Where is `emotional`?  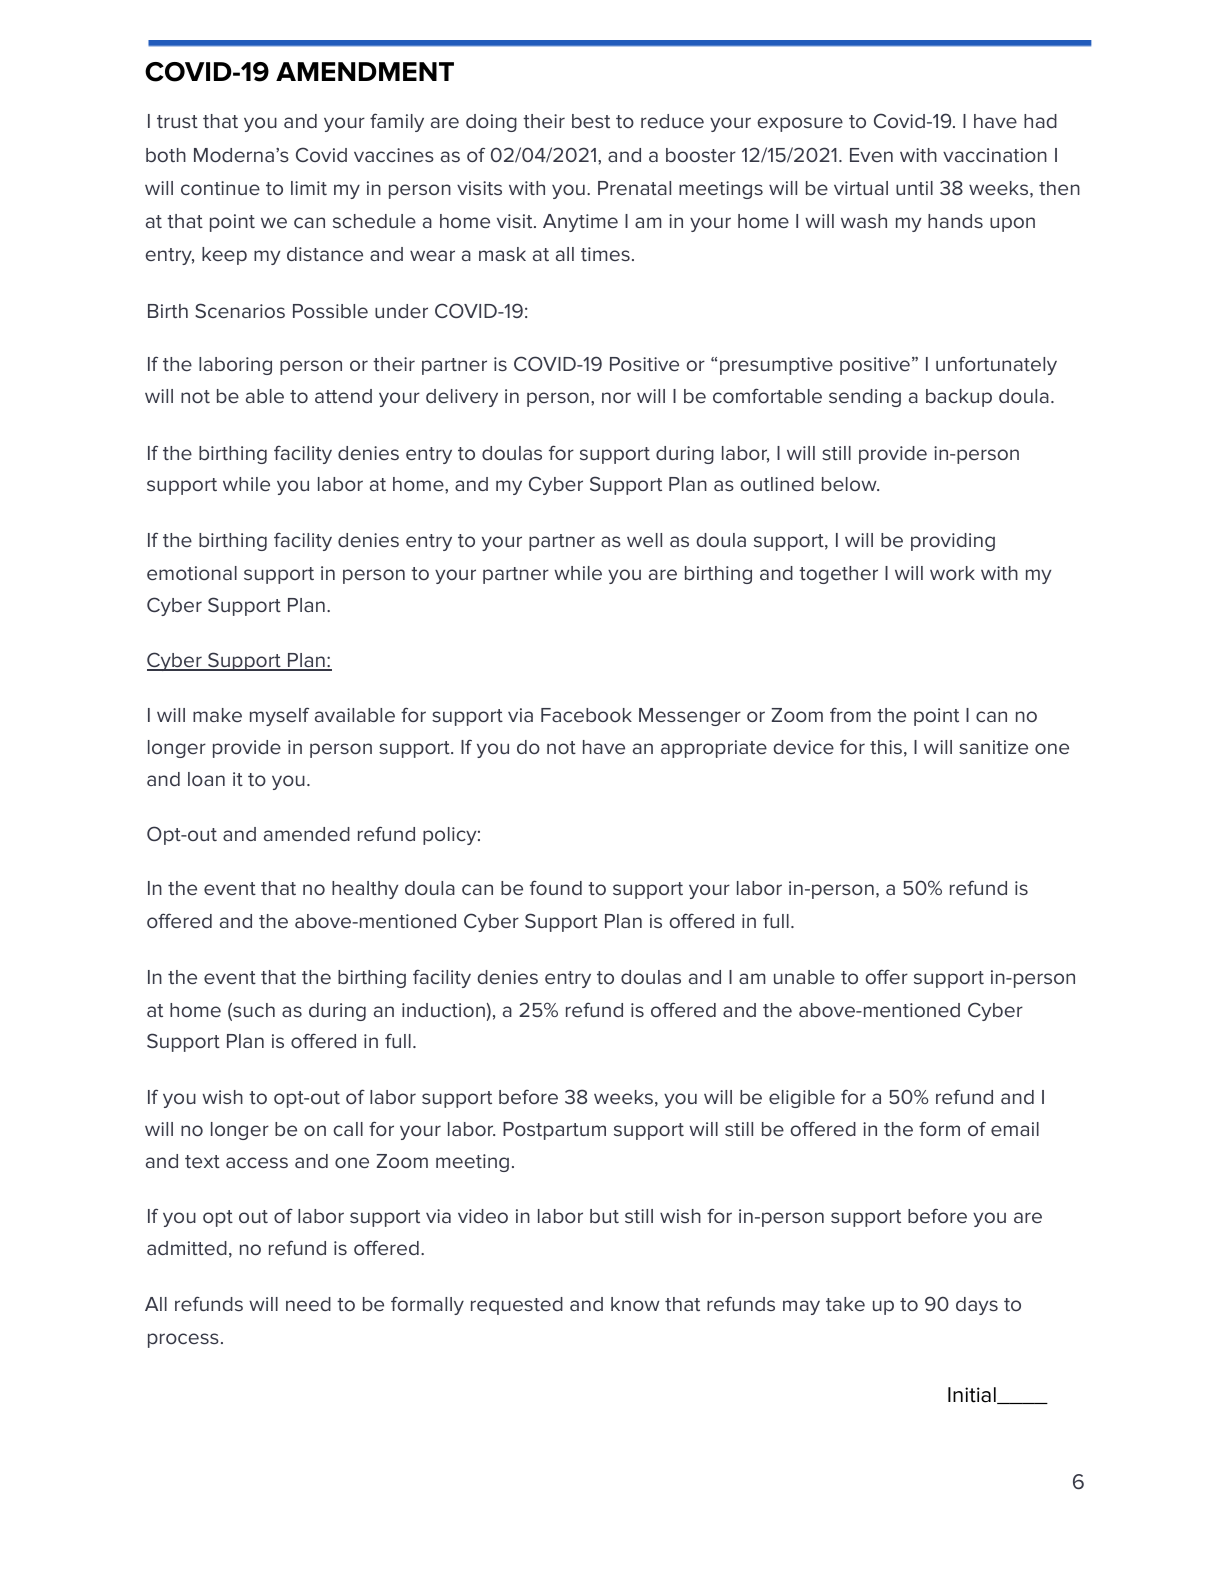
emotional is located at coordinates (192, 573).
